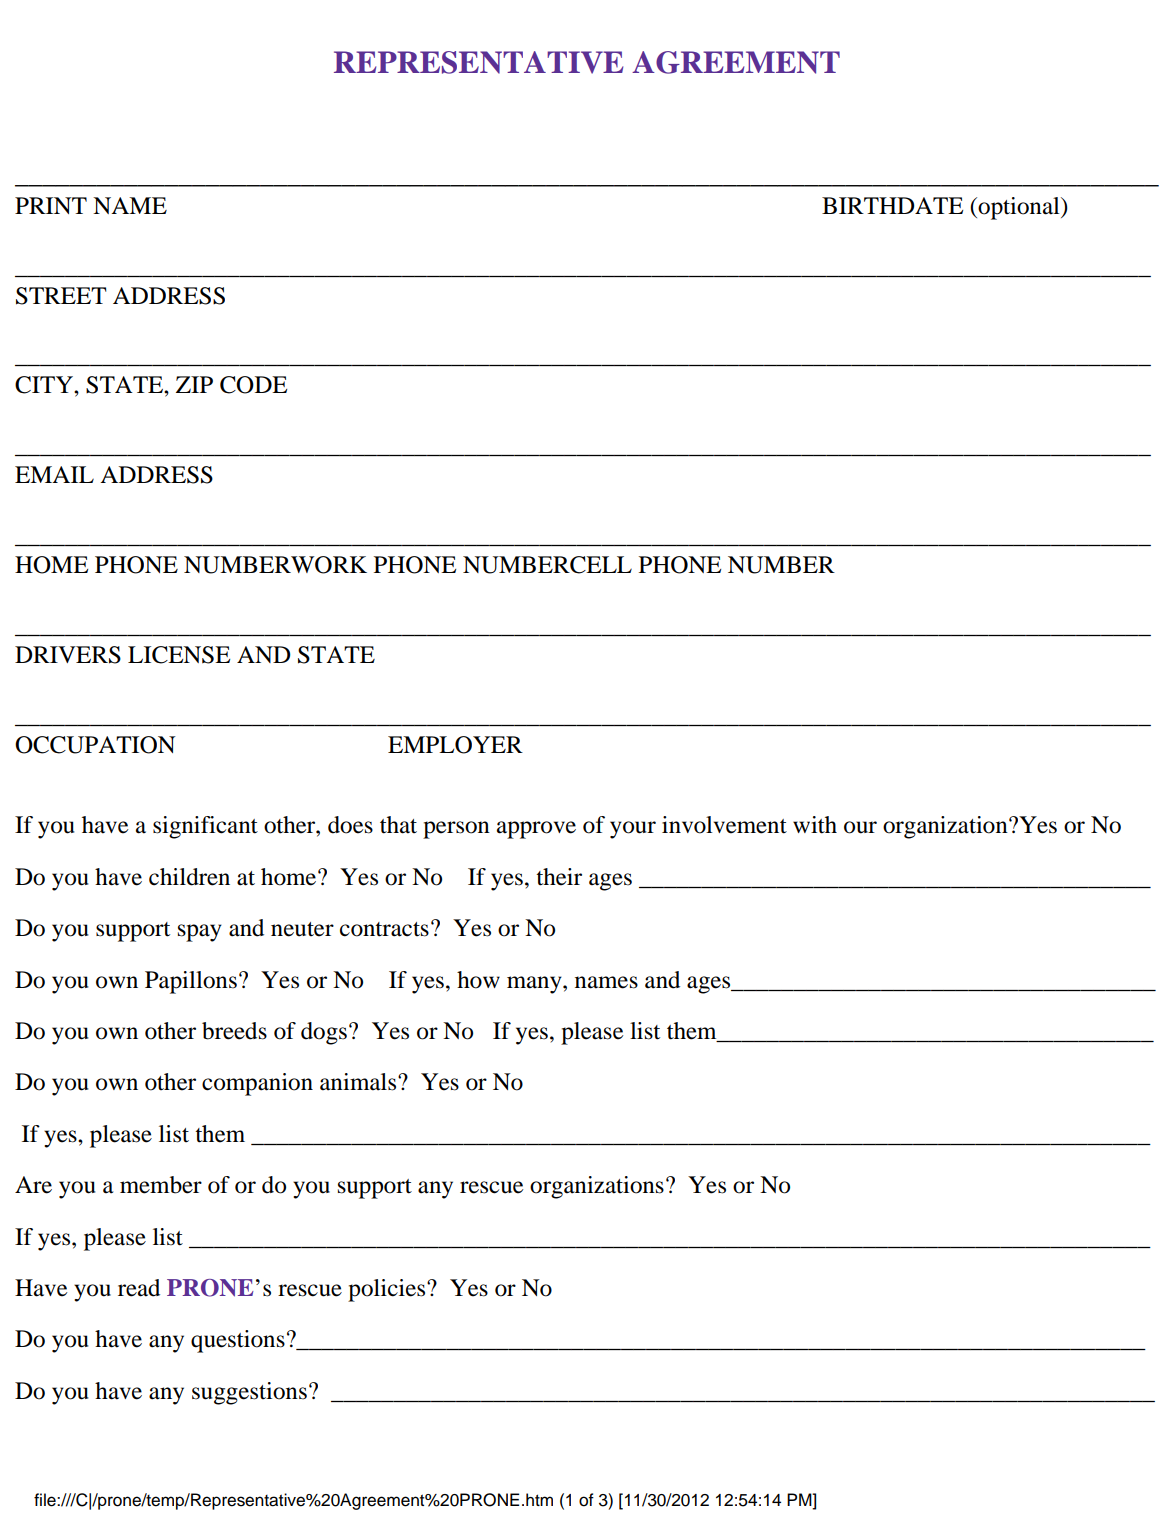  I want to click on animals, so click(359, 1082).
